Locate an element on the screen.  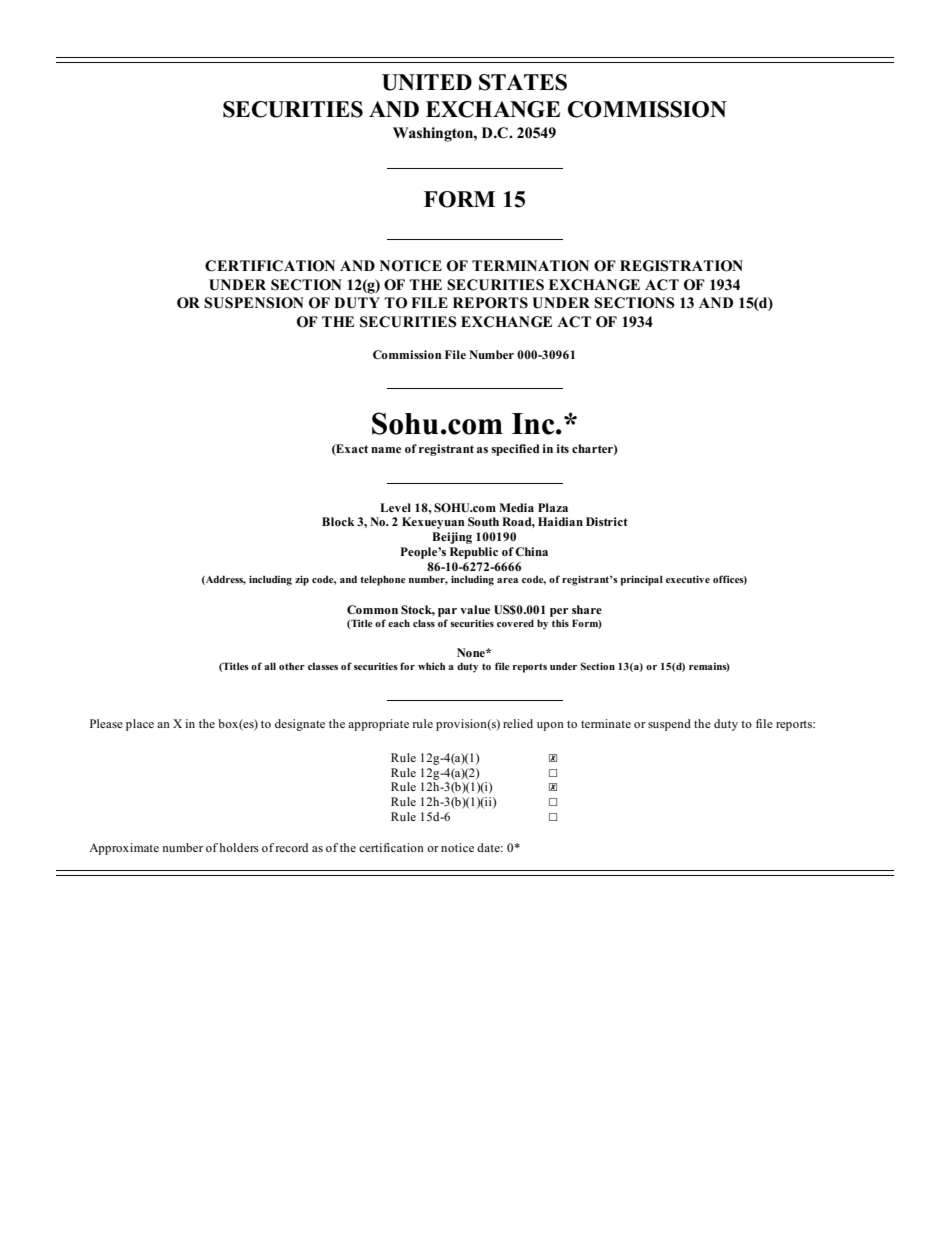
name is located at coordinates (386, 450).
